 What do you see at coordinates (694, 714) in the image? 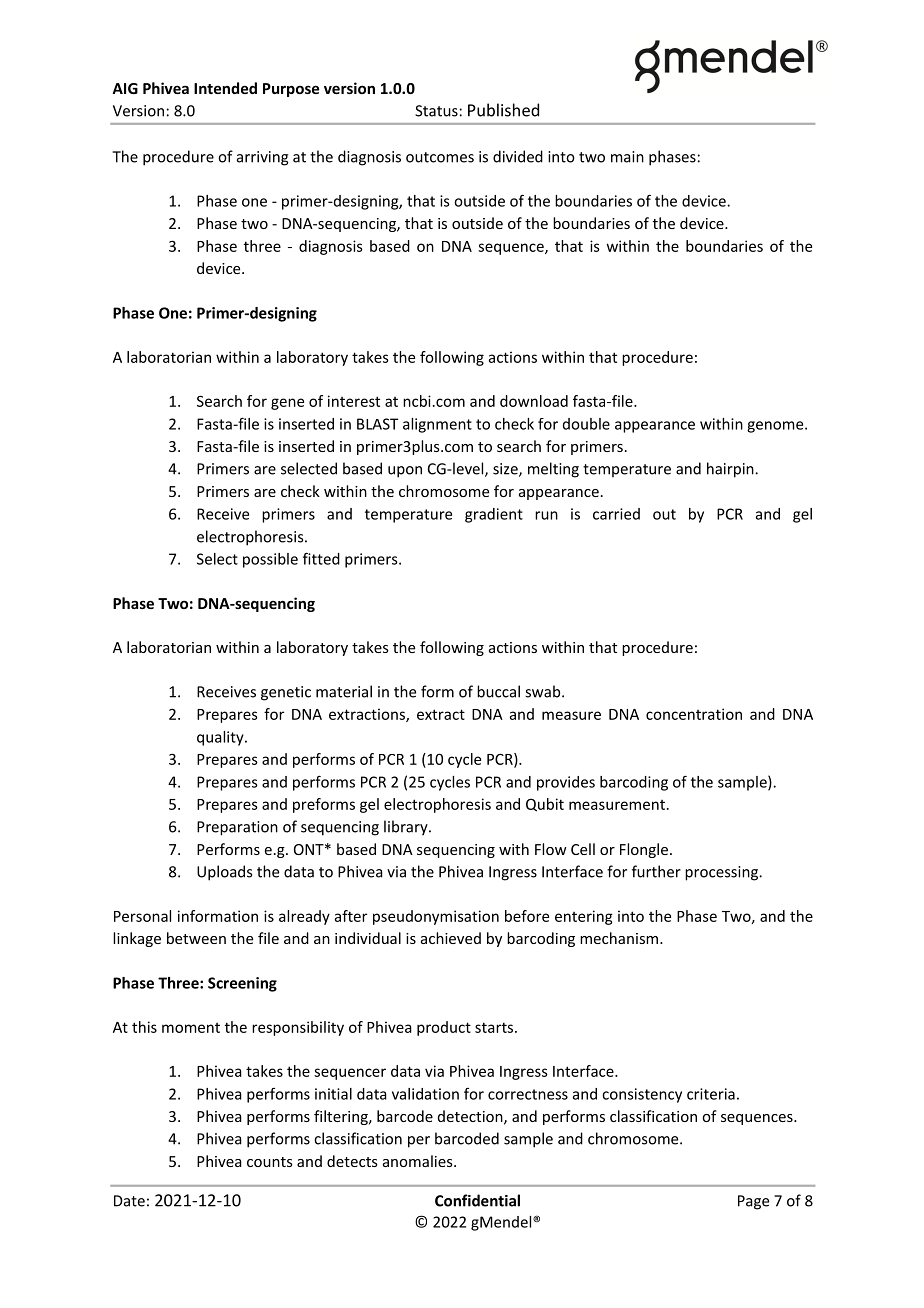
I see `concentration` at bounding box center [694, 714].
